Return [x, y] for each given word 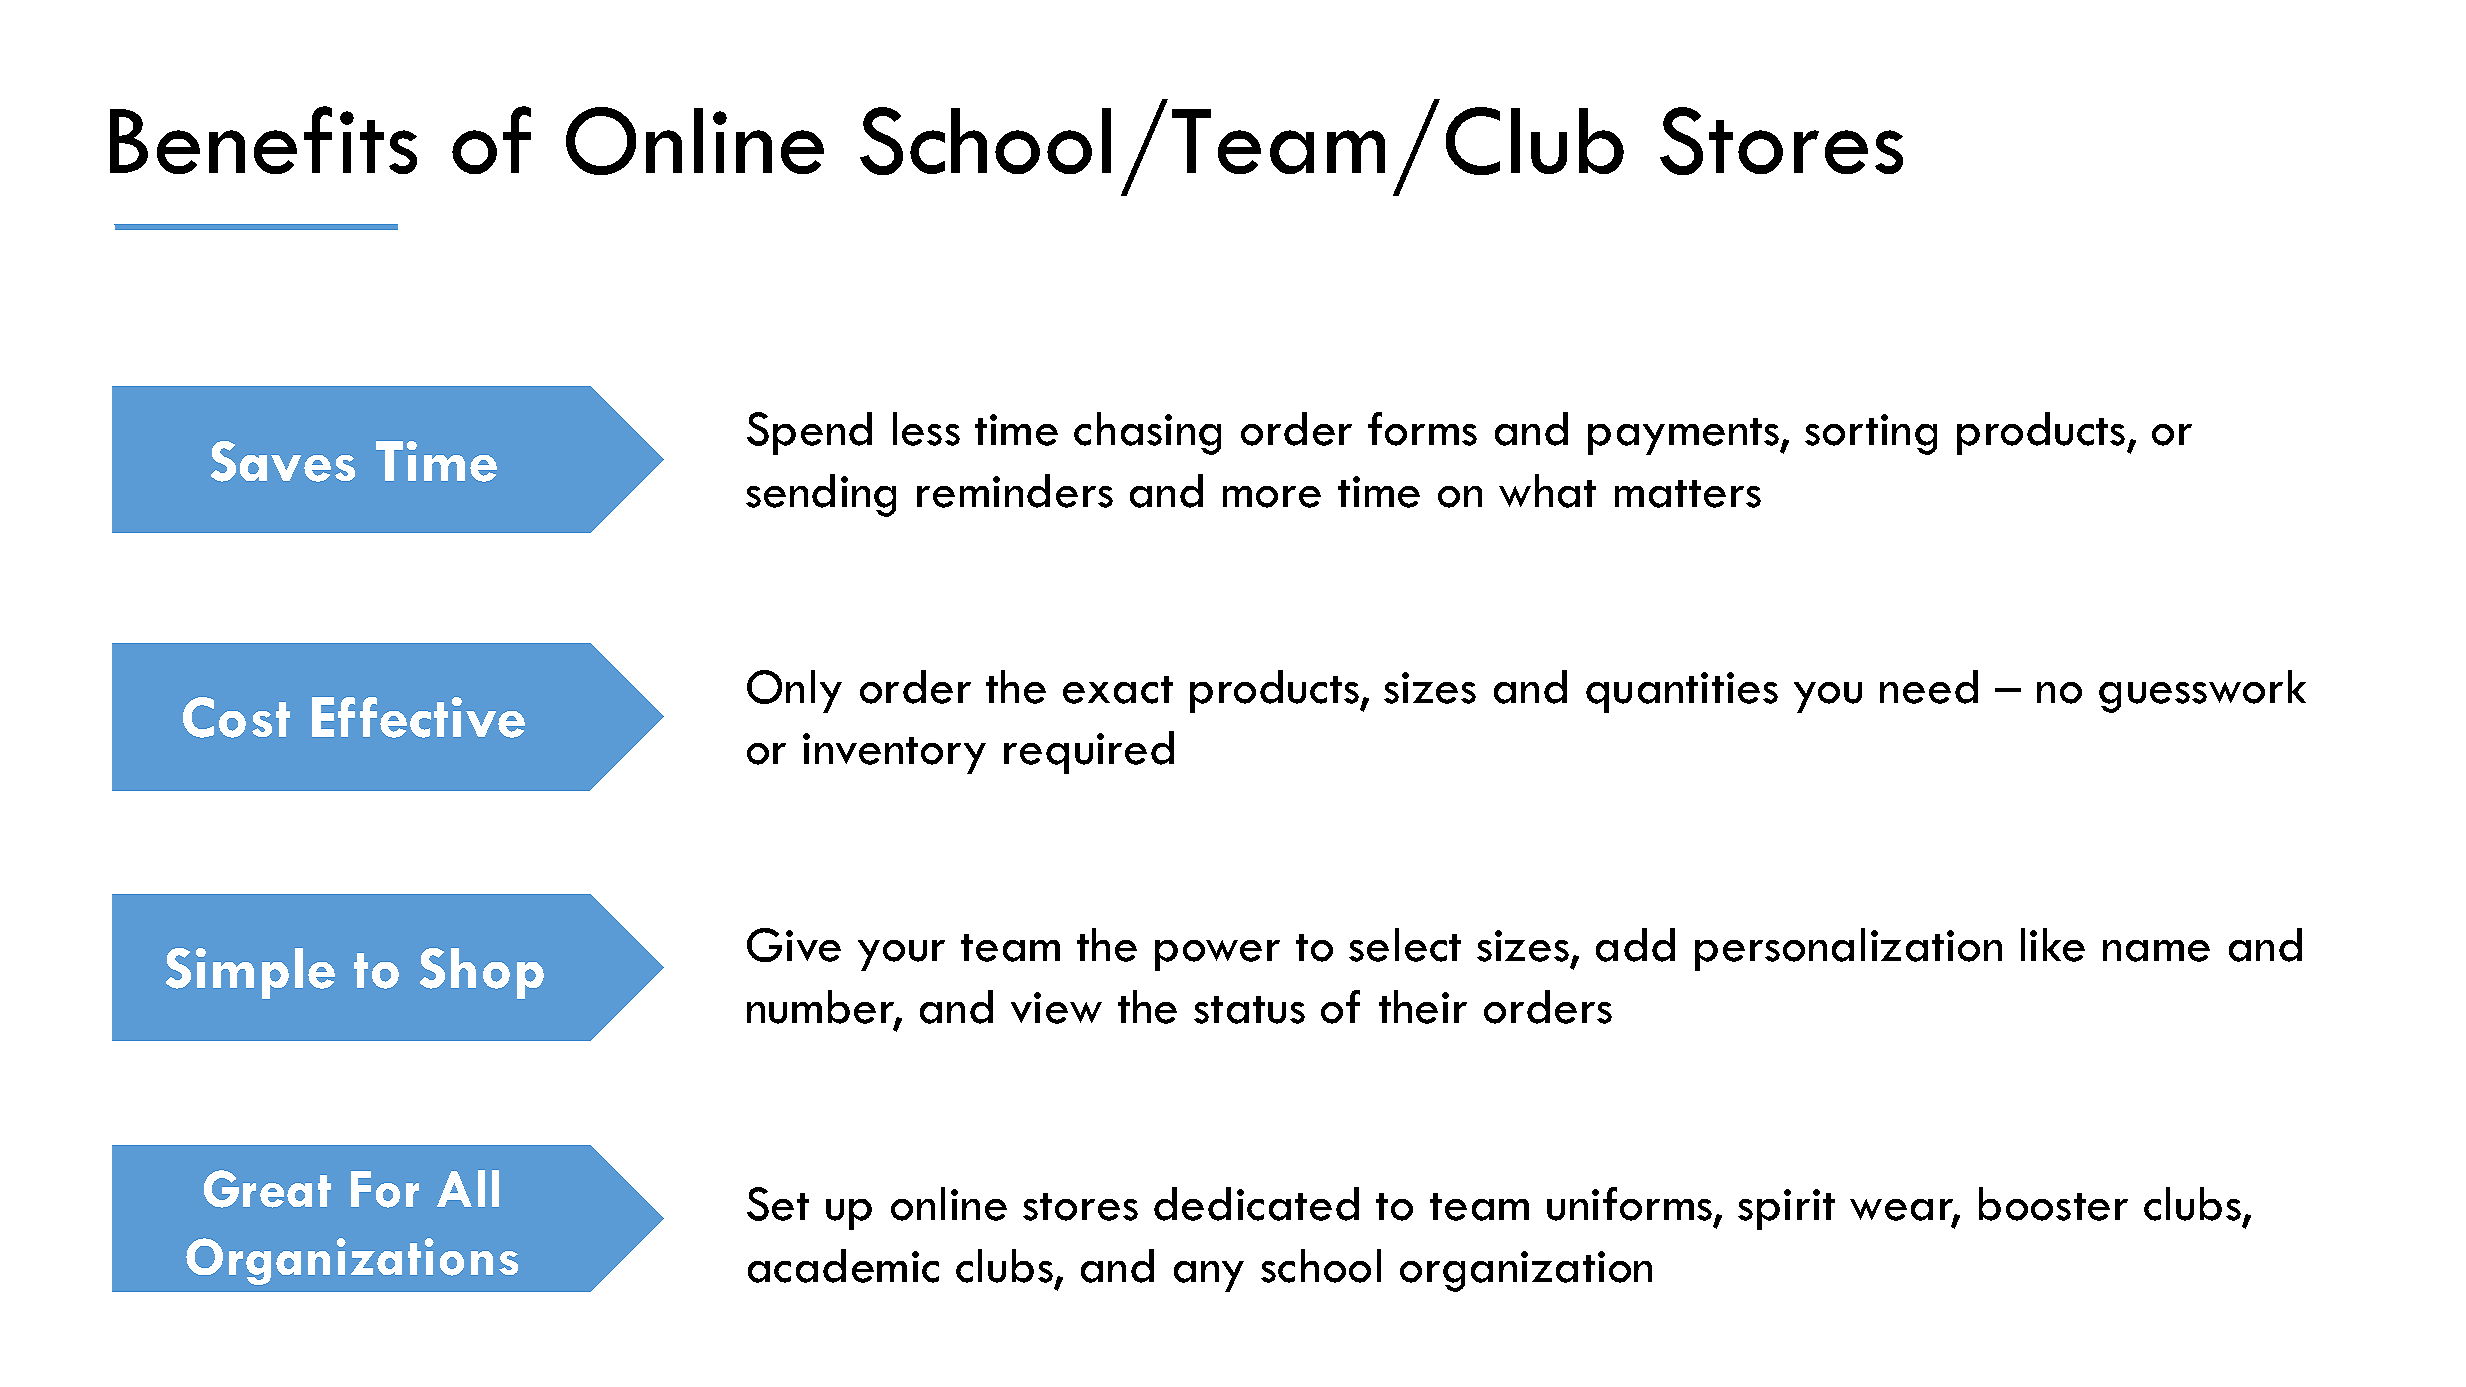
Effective [418, 717]
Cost [236, 717]
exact [1118, 690]
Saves [283, 461]
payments [1685, 436]
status [1249, 1010]
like [2053, 945]
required [1089, 752]
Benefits [263, 140]
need [1929, 687]
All [468, 1188]
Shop [482, 973]
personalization [1848, 949]
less [926, 429]
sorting [1871, 434]
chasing [1147, 433]
